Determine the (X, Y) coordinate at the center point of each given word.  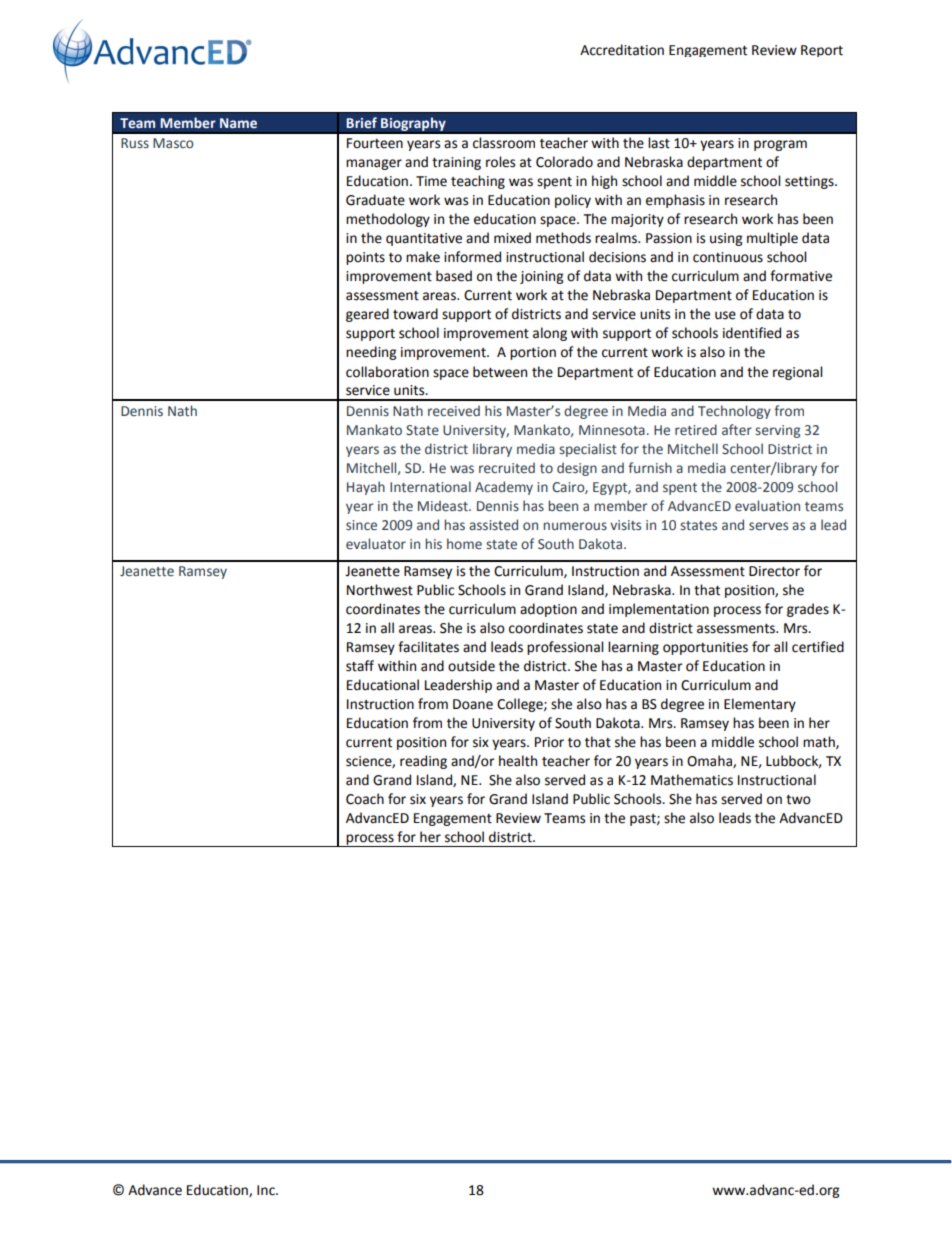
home (464, 544)
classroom (504, 143)
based (454, 276)
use (725, 315)
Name (238, 123)
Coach (365, 799)
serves (768, 526)
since (361, 525)
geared (367, 315)
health (518, 761)
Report (822, 51)
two (798, 800)
